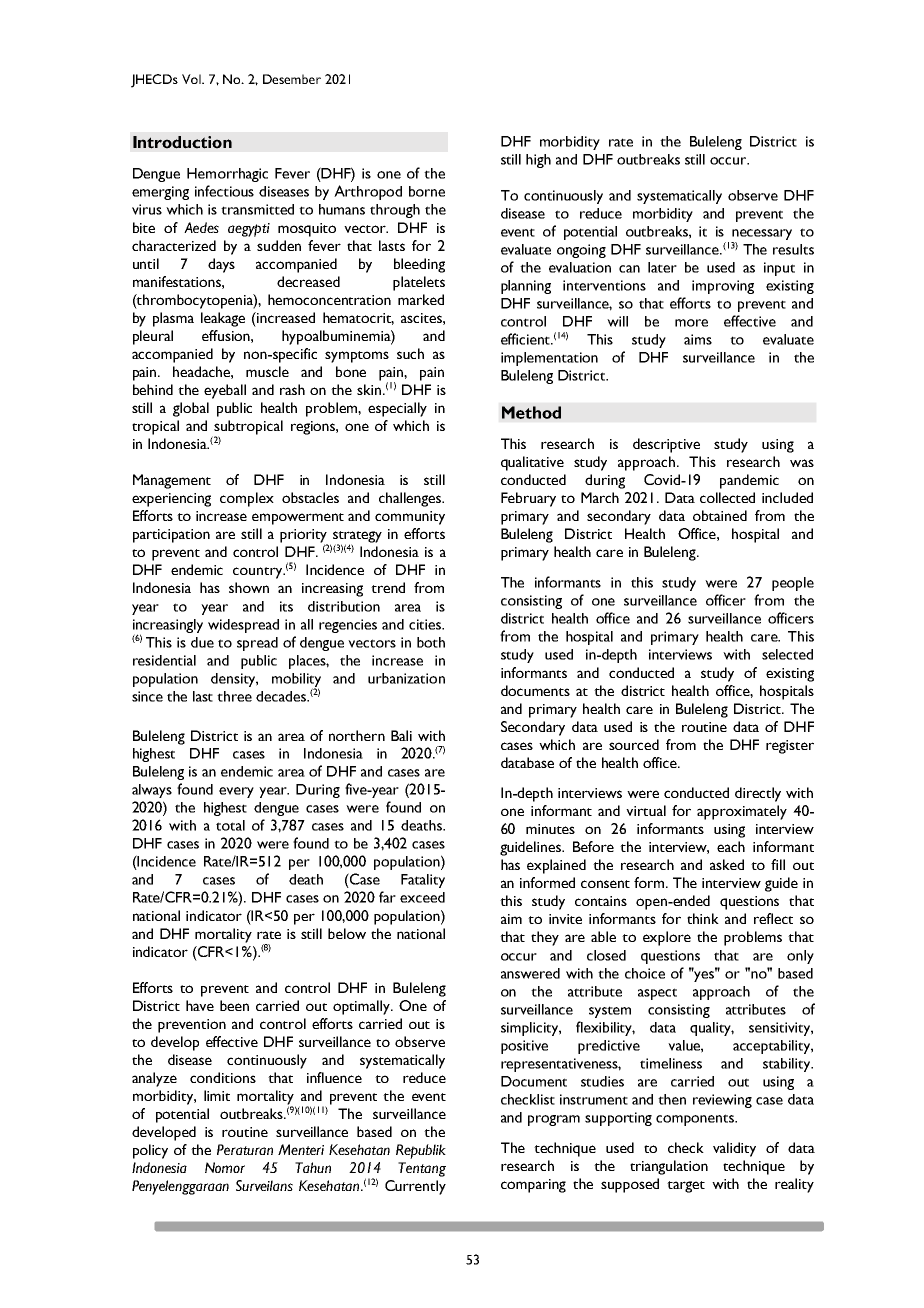 The height and width of the screenshot is (1308, 924). Describe the element at coordinates (691, 323) in the screenshot. I see `more` at that location.
